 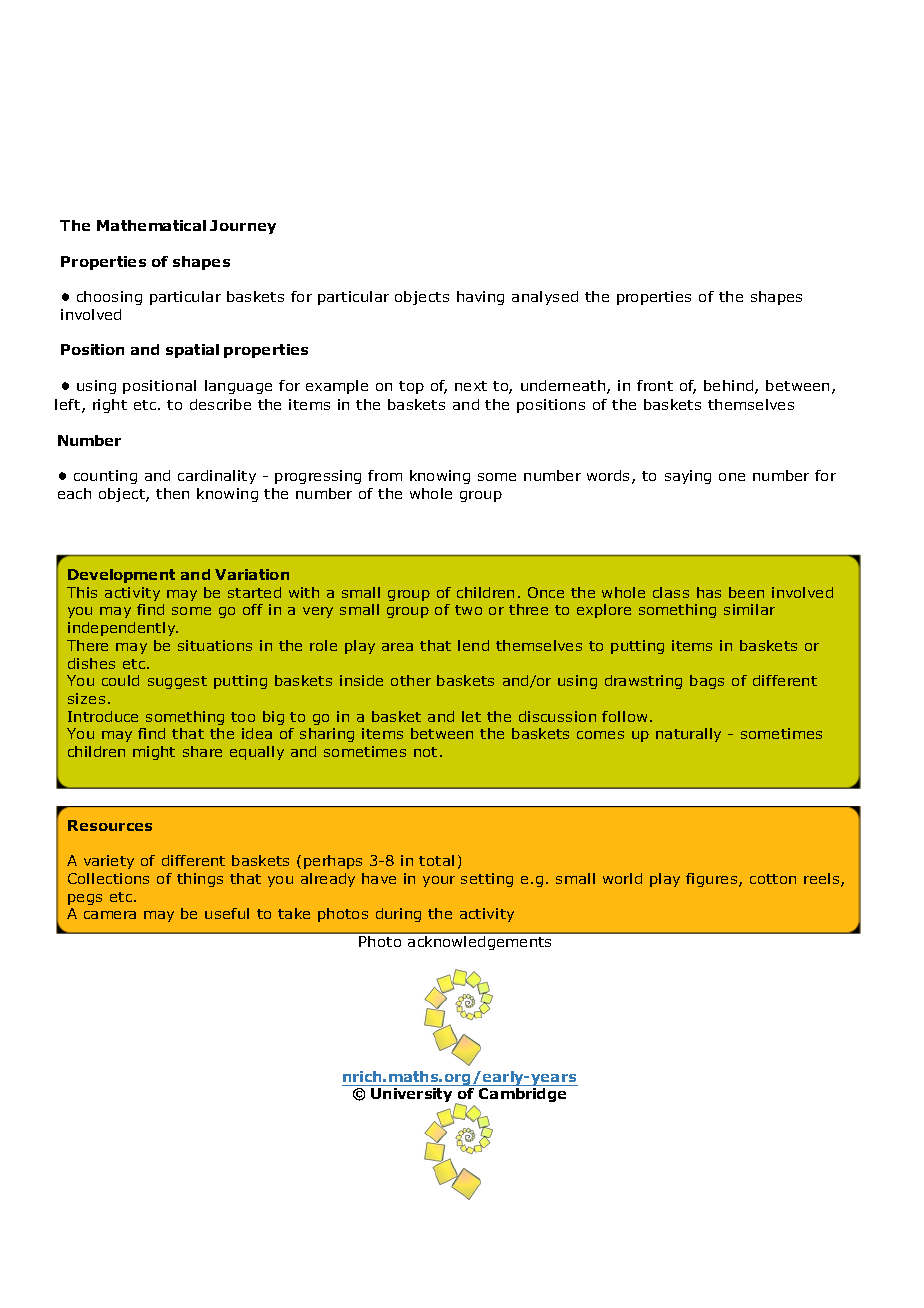 What do you see at coordinates (385, 475) in the image?
I see `from` at bounding box center [385, 475].
